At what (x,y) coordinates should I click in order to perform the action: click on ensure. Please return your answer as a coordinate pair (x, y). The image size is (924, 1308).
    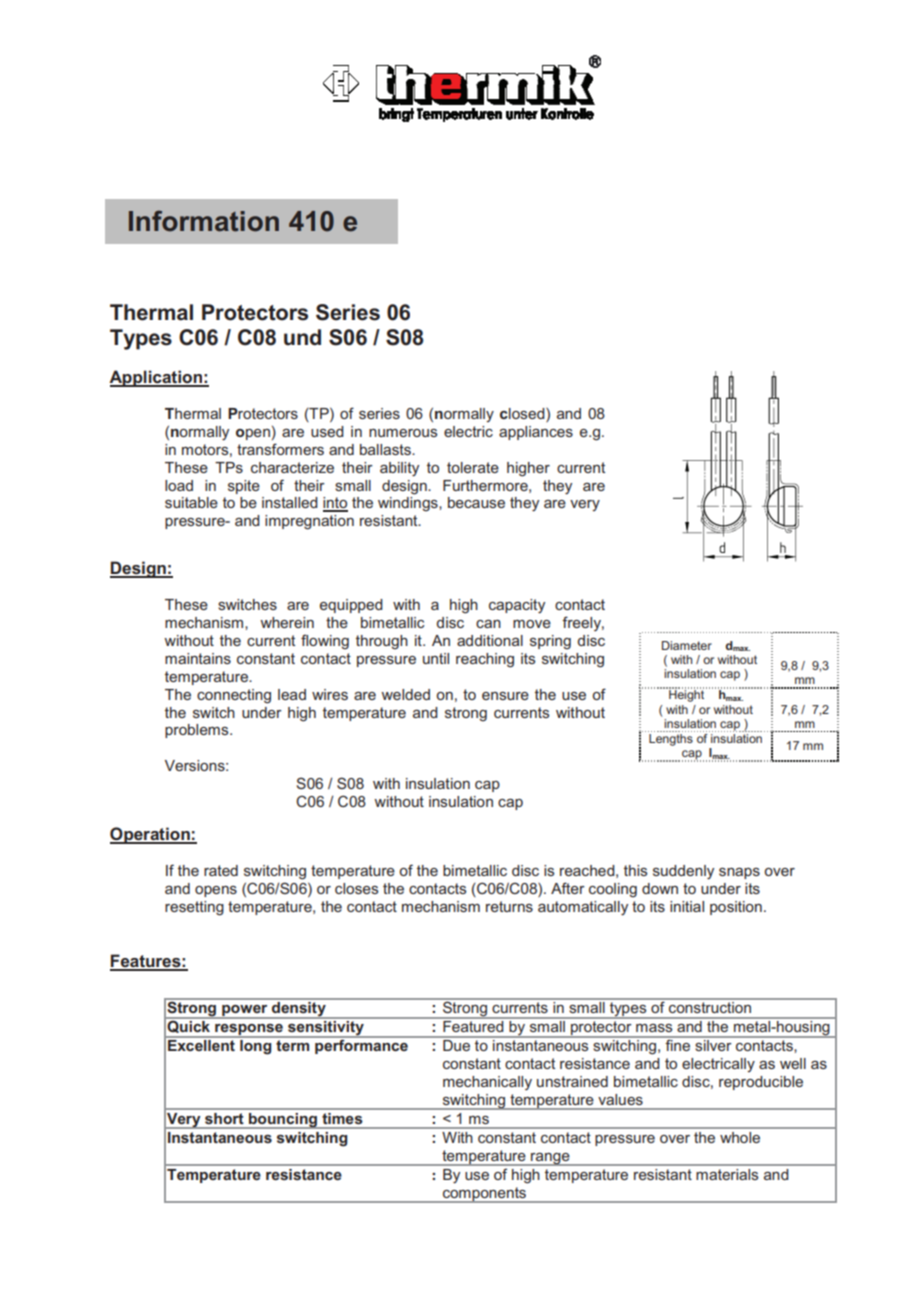
    Looking at the image, I should click on (505, 696).
